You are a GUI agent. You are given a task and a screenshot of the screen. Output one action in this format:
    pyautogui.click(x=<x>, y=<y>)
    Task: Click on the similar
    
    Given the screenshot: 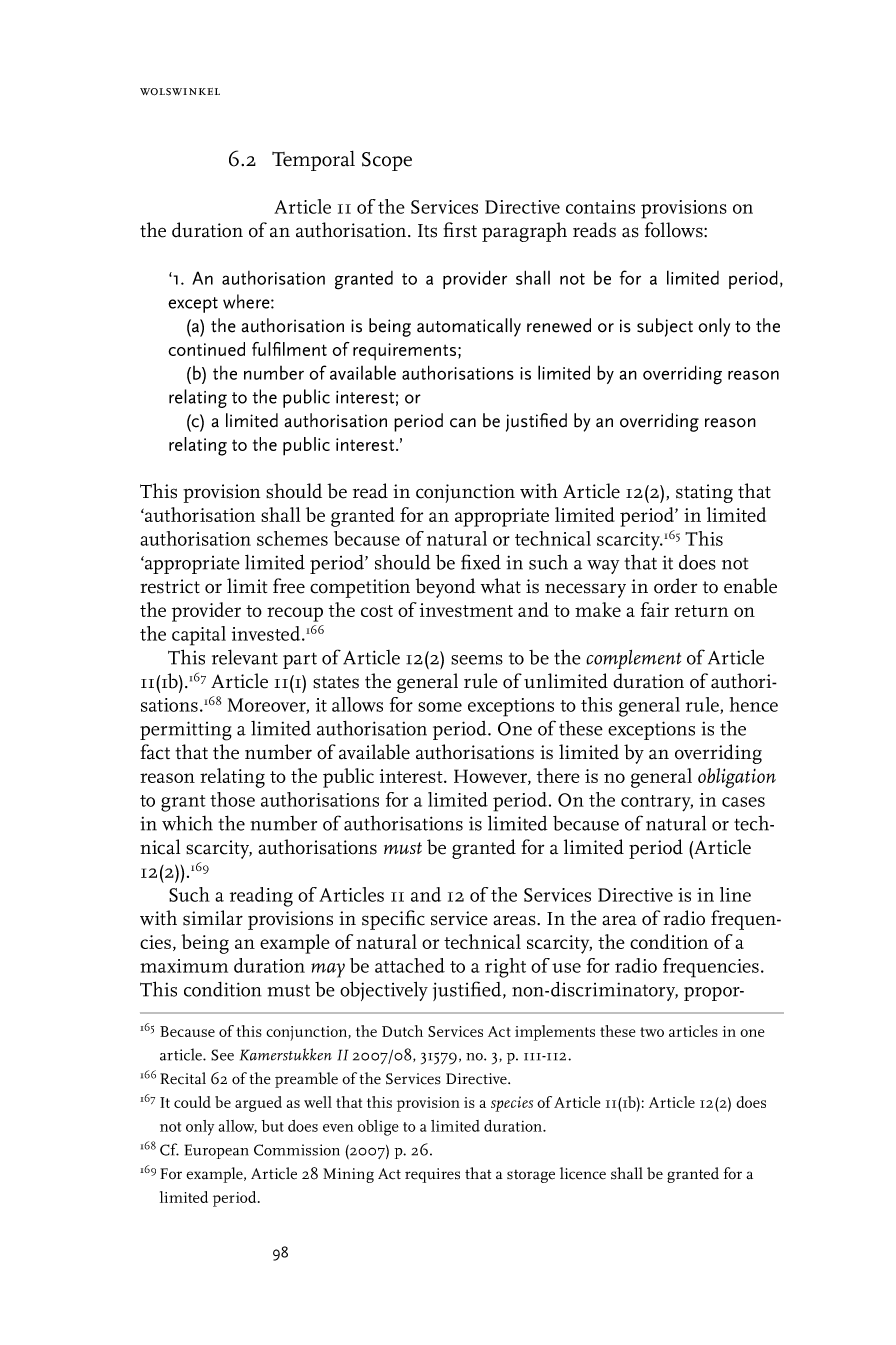 What is the action you would take?
    pyautogui.click(x=213, y=918)
